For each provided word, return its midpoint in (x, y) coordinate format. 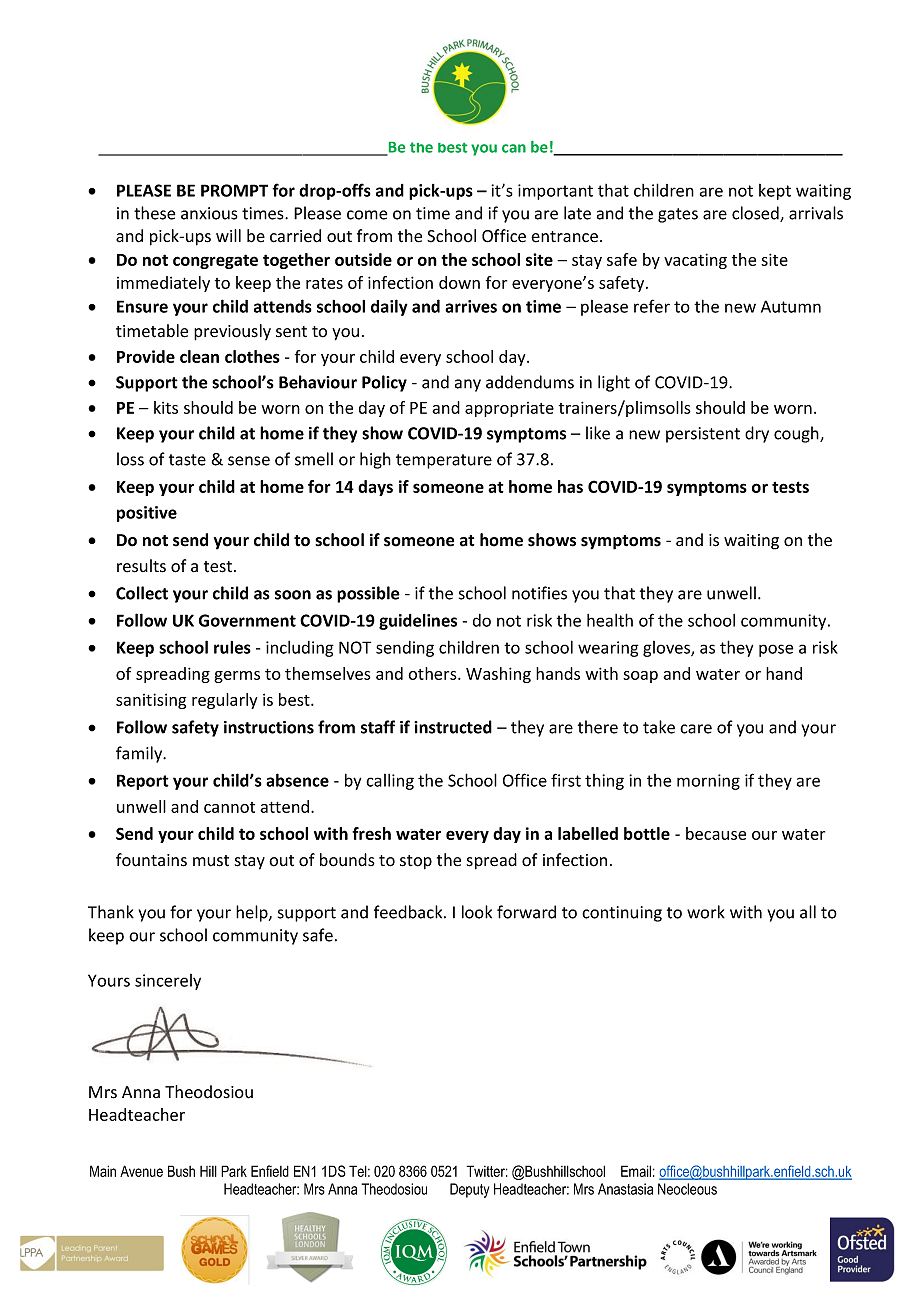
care (696, 729)
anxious (209, 213)
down (459, 282)
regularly (225, 701)
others (433, 673)
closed (756, 214)
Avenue (141, 1171)
